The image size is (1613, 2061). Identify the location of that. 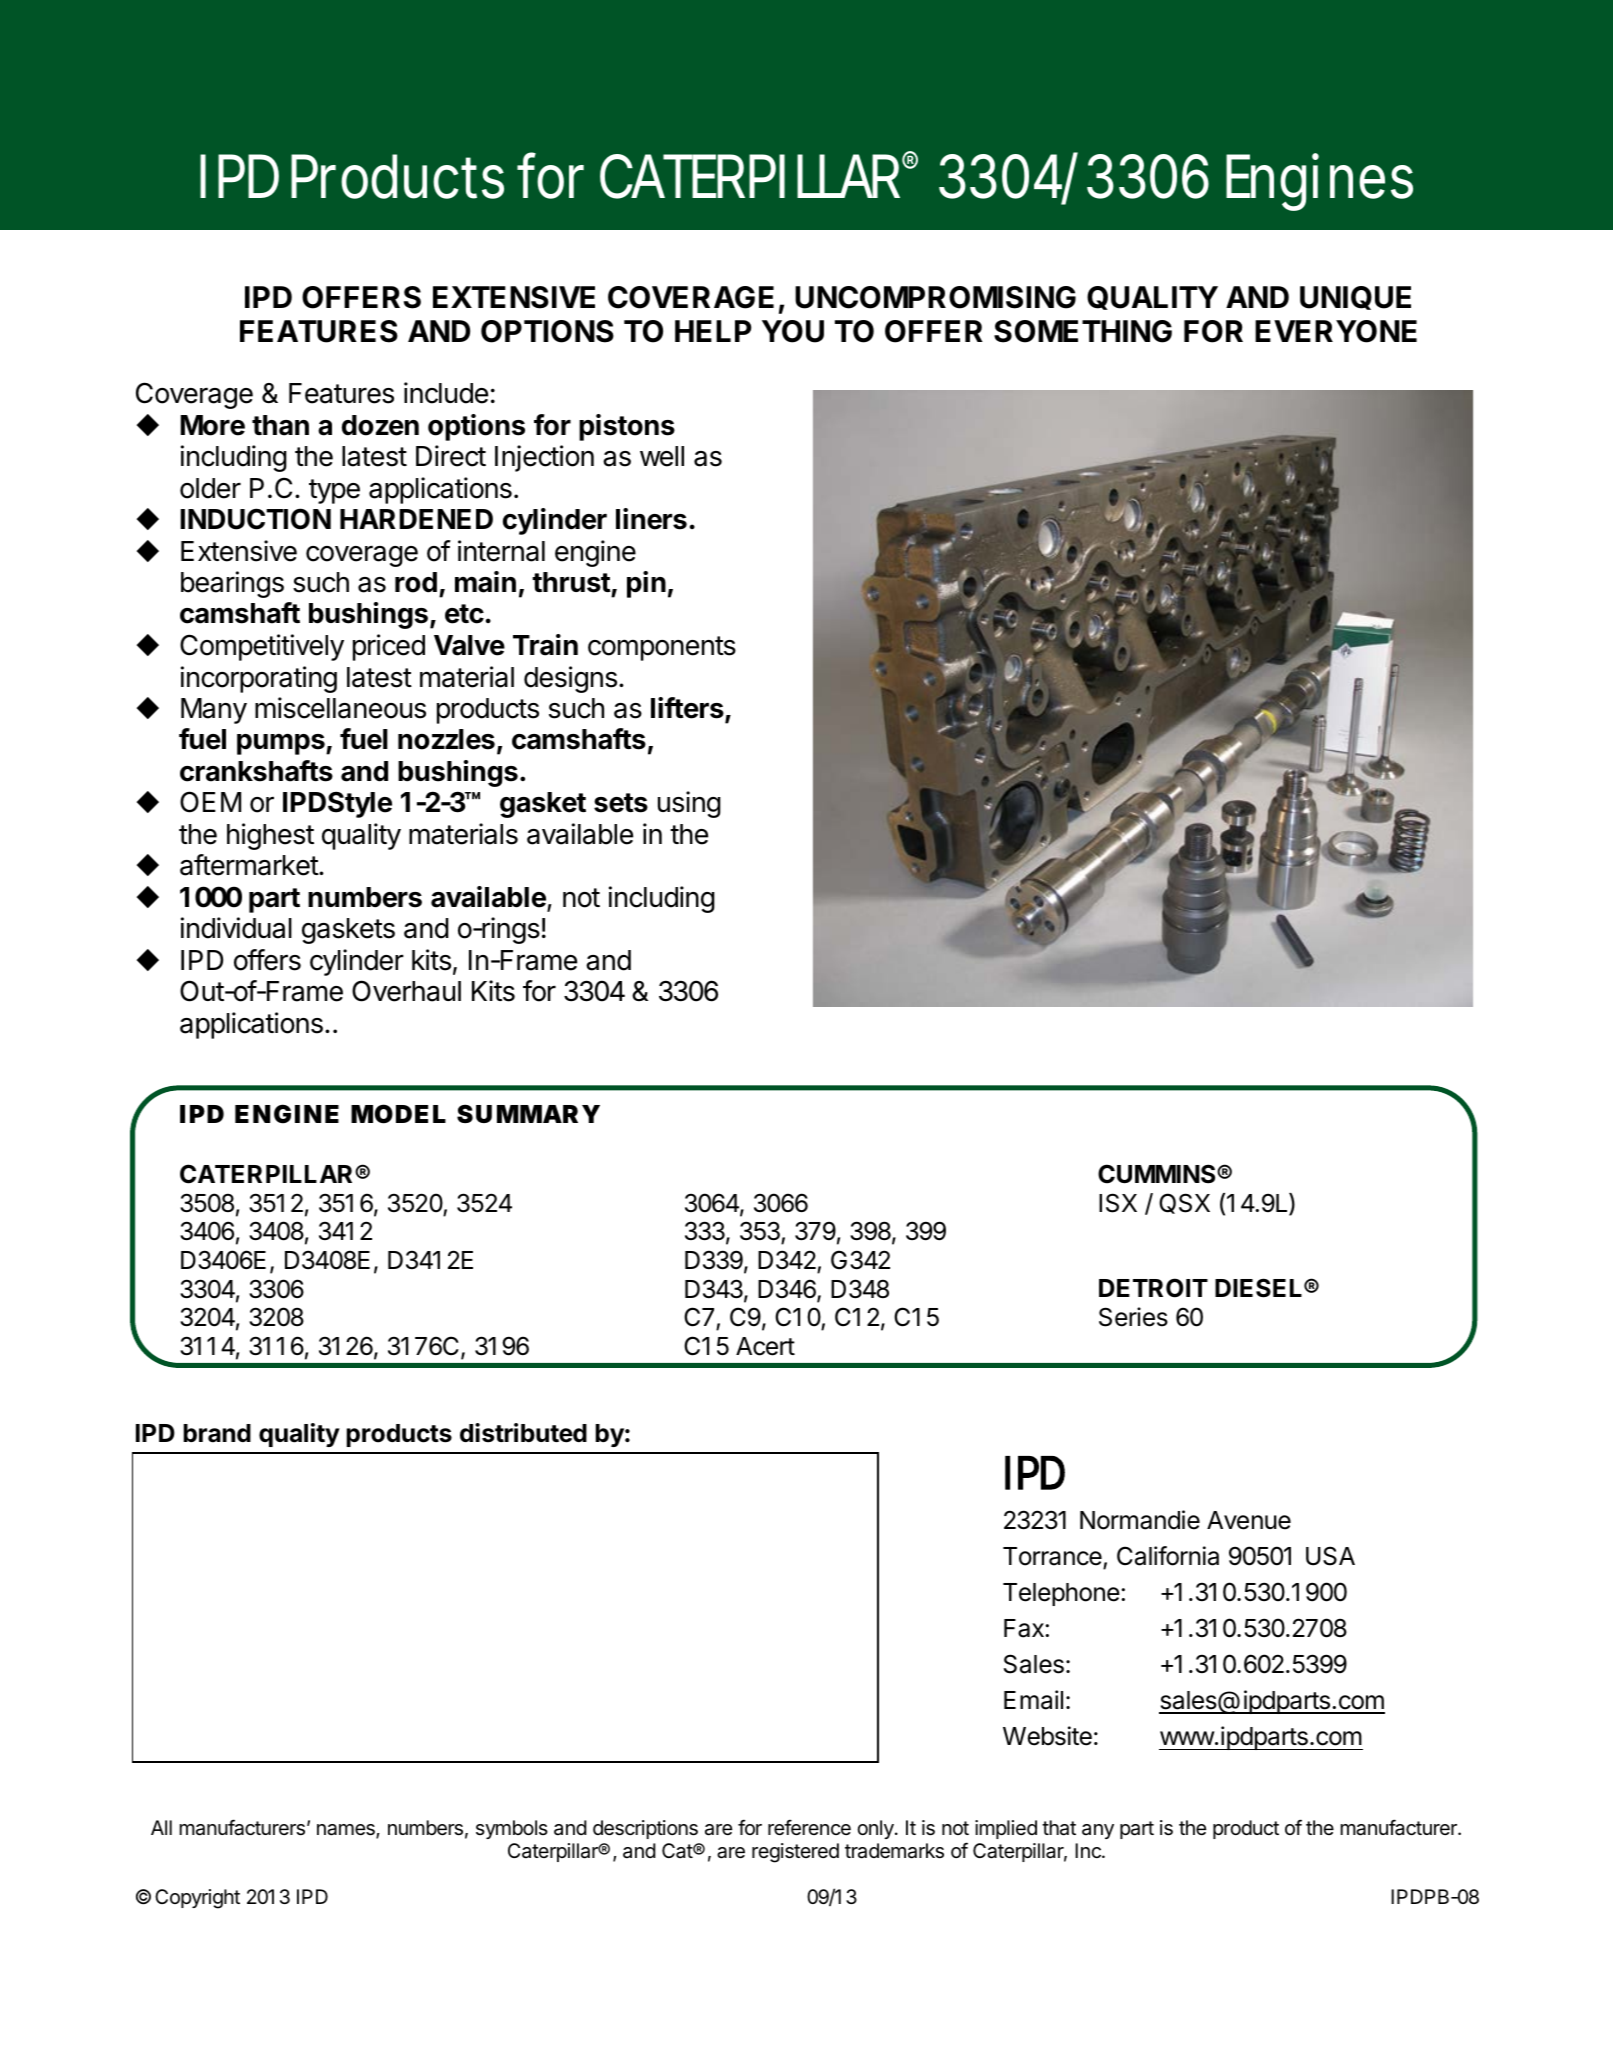
(1059, 1828).
